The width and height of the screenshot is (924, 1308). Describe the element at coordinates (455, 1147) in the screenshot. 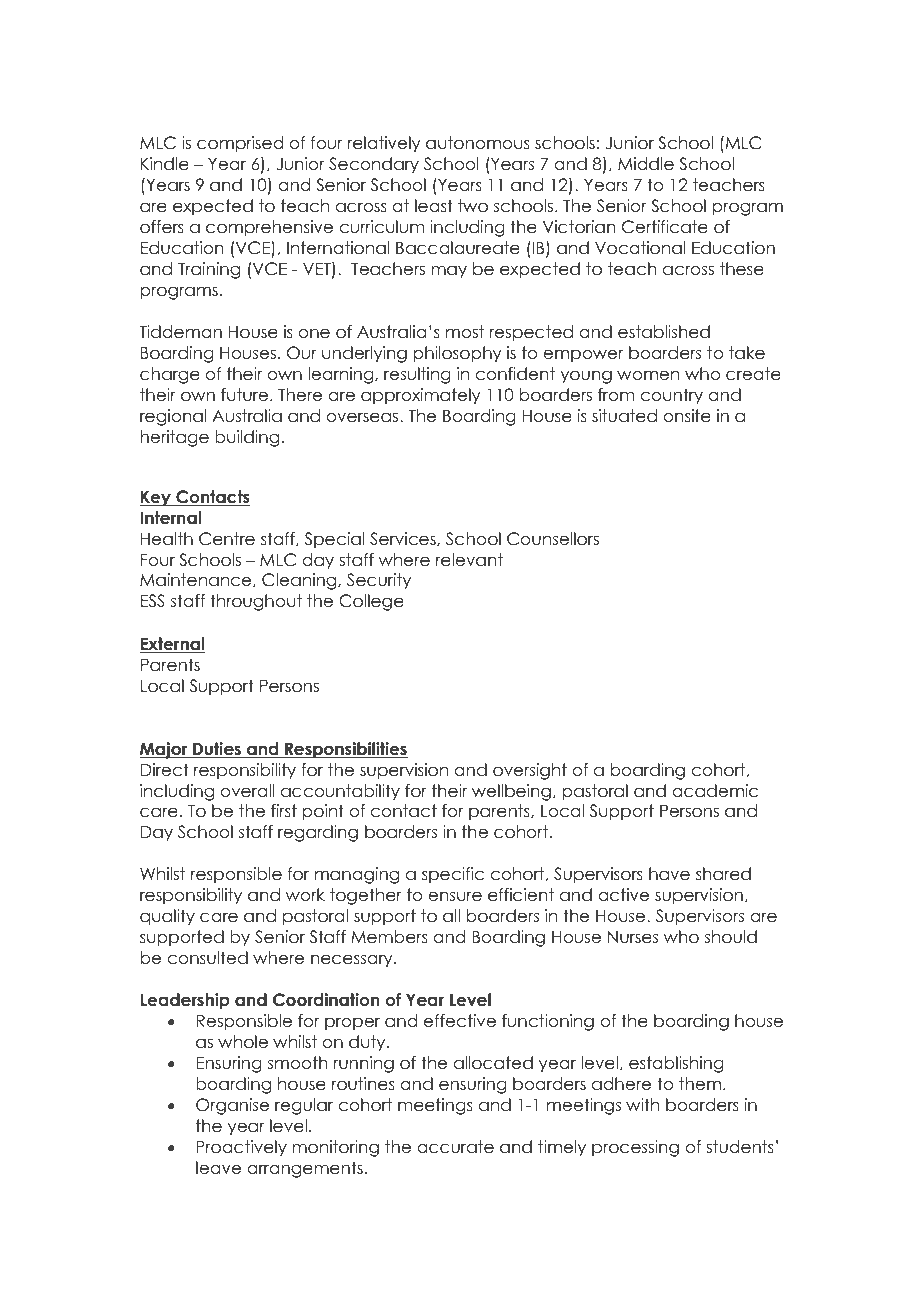

I see `accurate` at that location.
